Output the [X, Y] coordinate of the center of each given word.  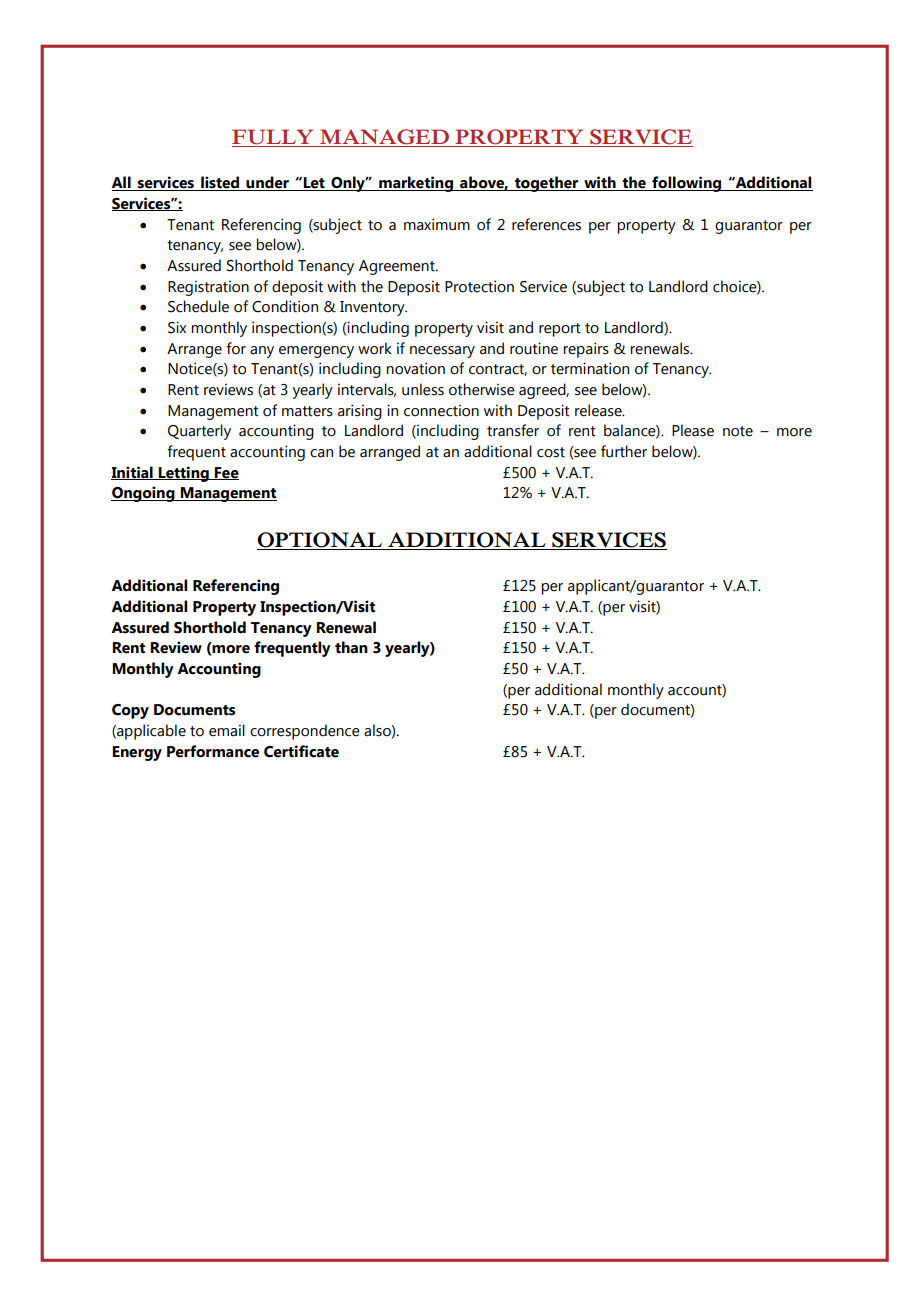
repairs [586, 350]
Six [177, 327]
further [624, 451]
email [227, 730]
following [686, 184]
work [375, 348]
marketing [416, 184]
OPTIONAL [320, 541]
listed [220, 183]
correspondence [305, 732]
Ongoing [144, 494]
